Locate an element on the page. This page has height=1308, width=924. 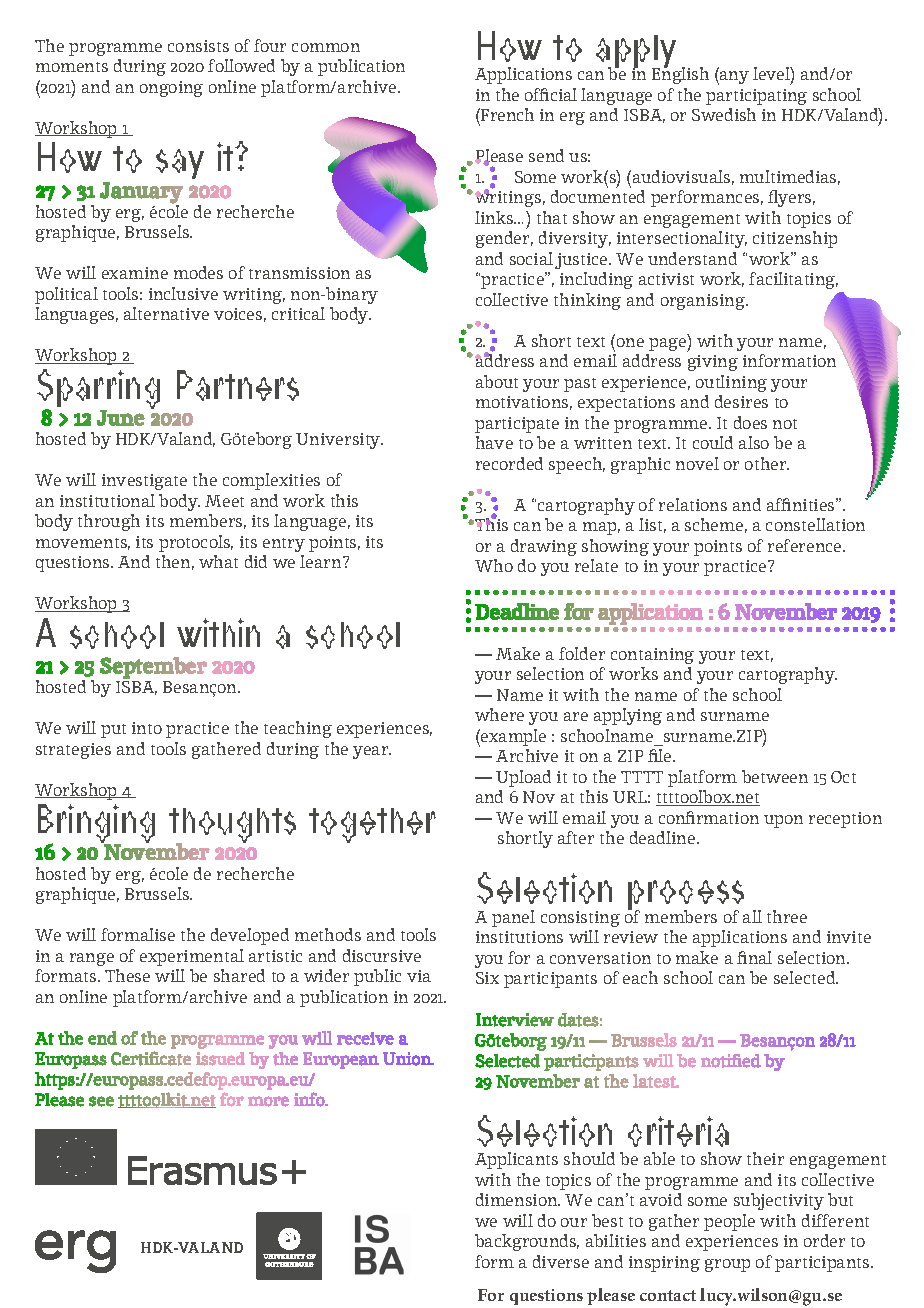
alternative is located at coordinates (166, 313).
